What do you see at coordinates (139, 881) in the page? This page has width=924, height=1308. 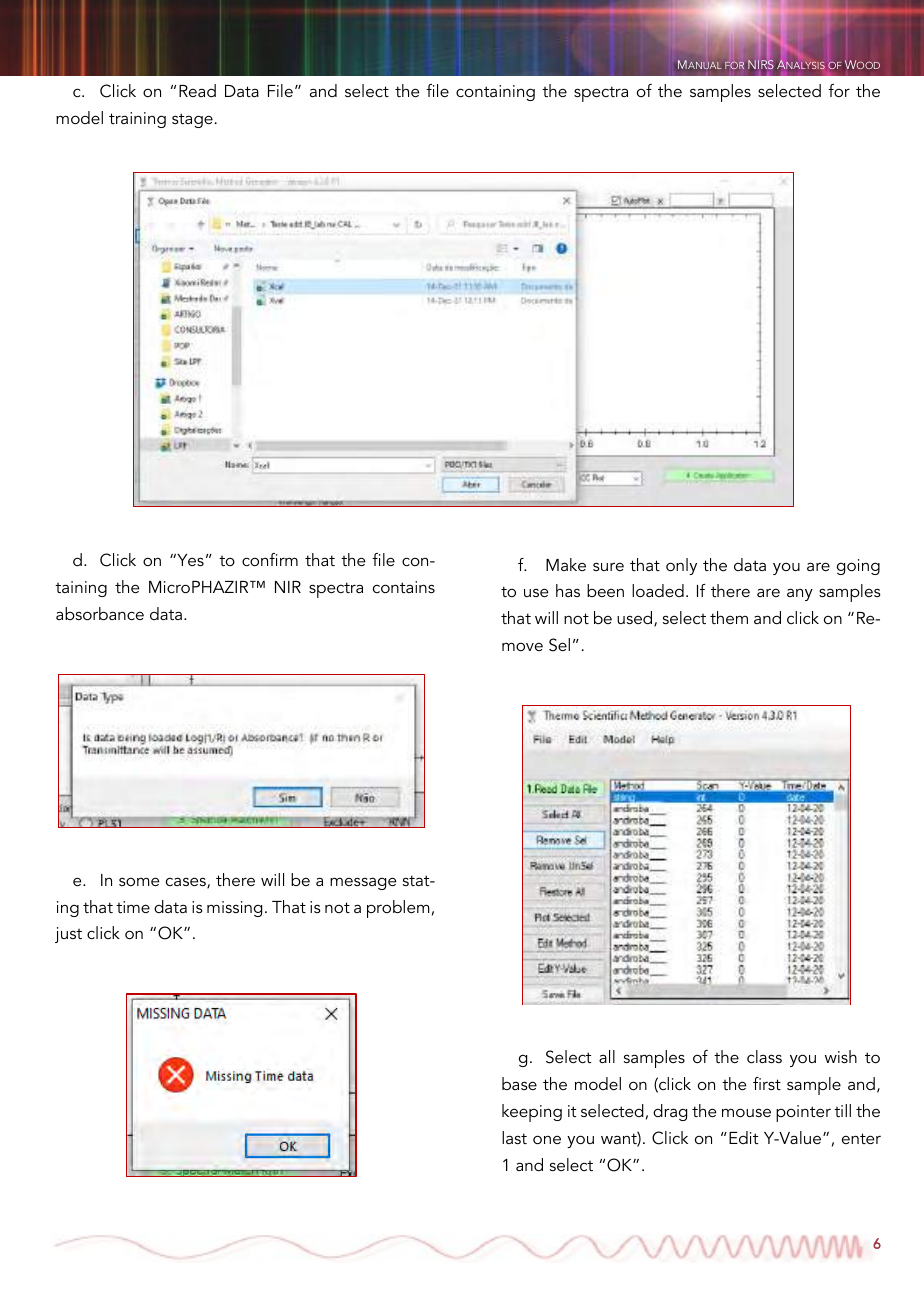 I see `some` at bounding box center [139, 881].
